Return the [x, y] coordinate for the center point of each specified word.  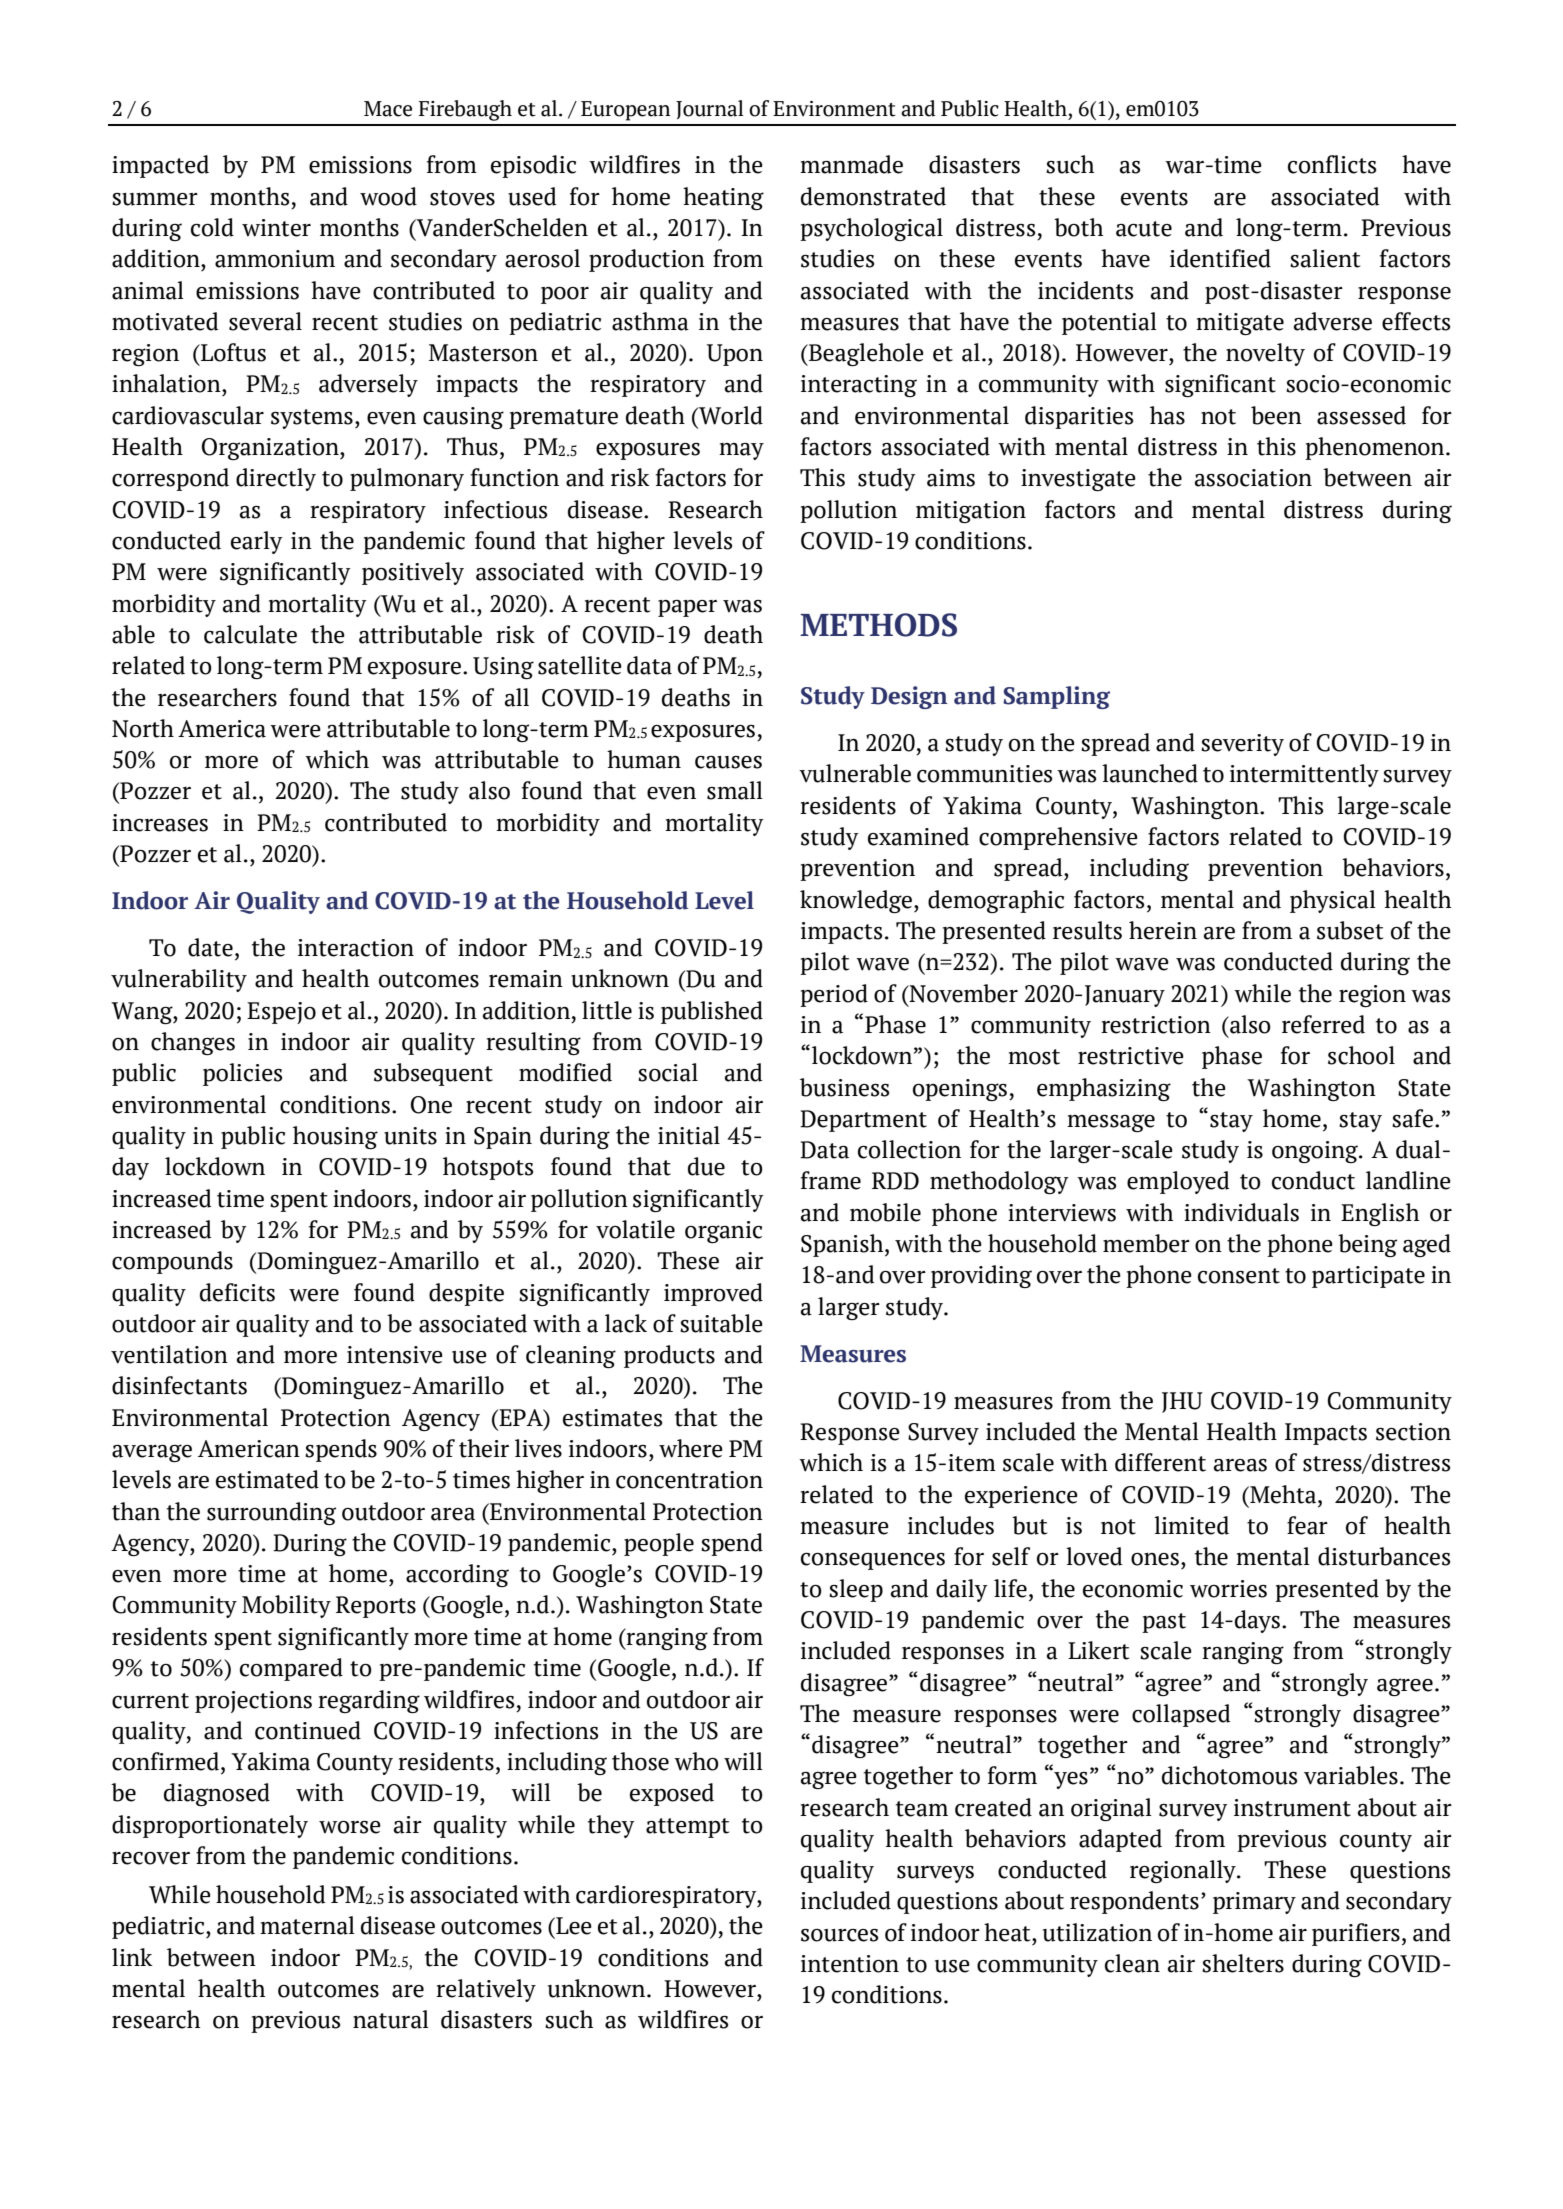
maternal [307, 1925]
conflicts [1332, 164]
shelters [1243, 1963]
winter [276, 228]
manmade [851, 164]
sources [839, 1935]
